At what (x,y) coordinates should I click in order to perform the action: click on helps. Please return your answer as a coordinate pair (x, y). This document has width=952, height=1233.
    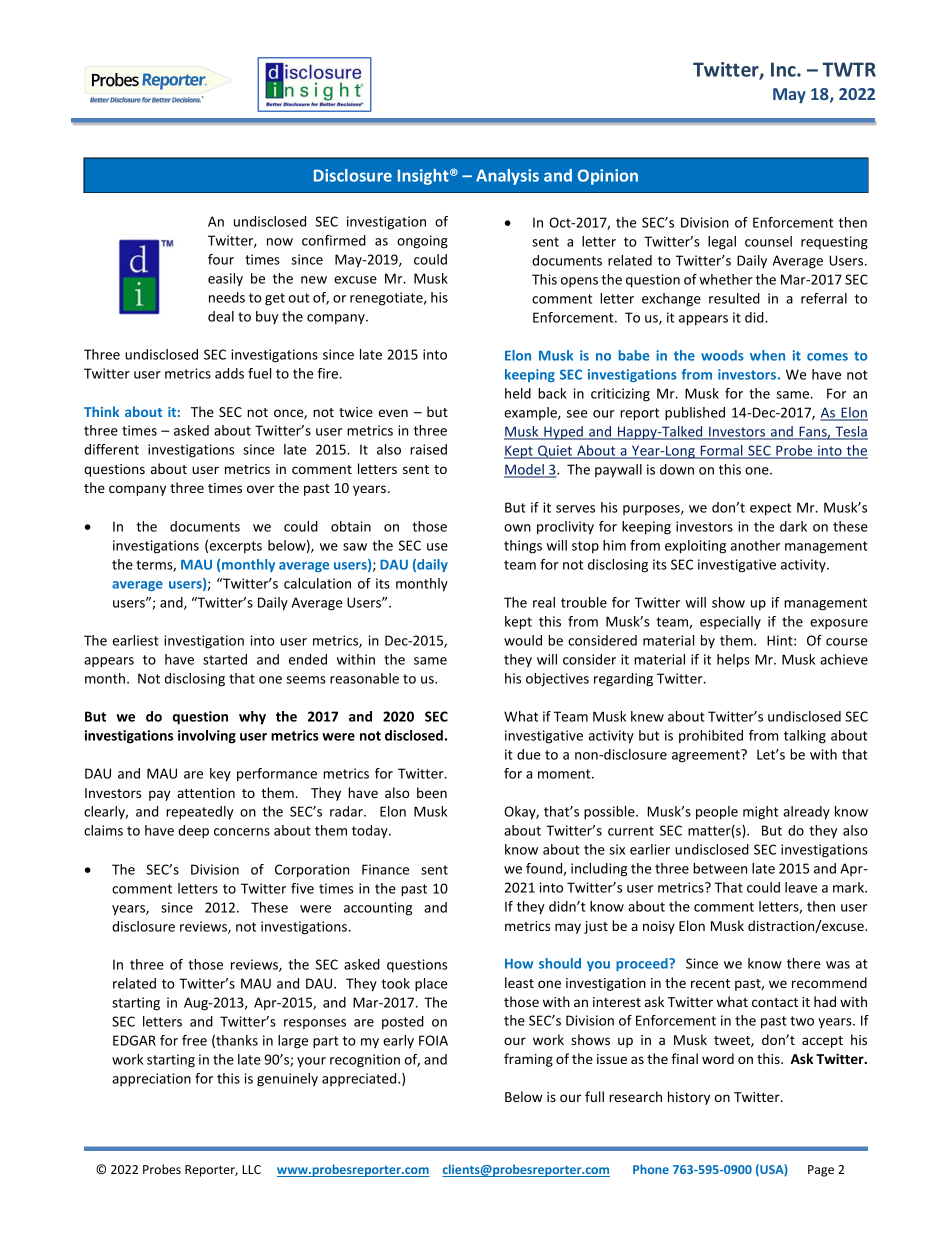
    Looking at the image, I should click on (733, 661).
